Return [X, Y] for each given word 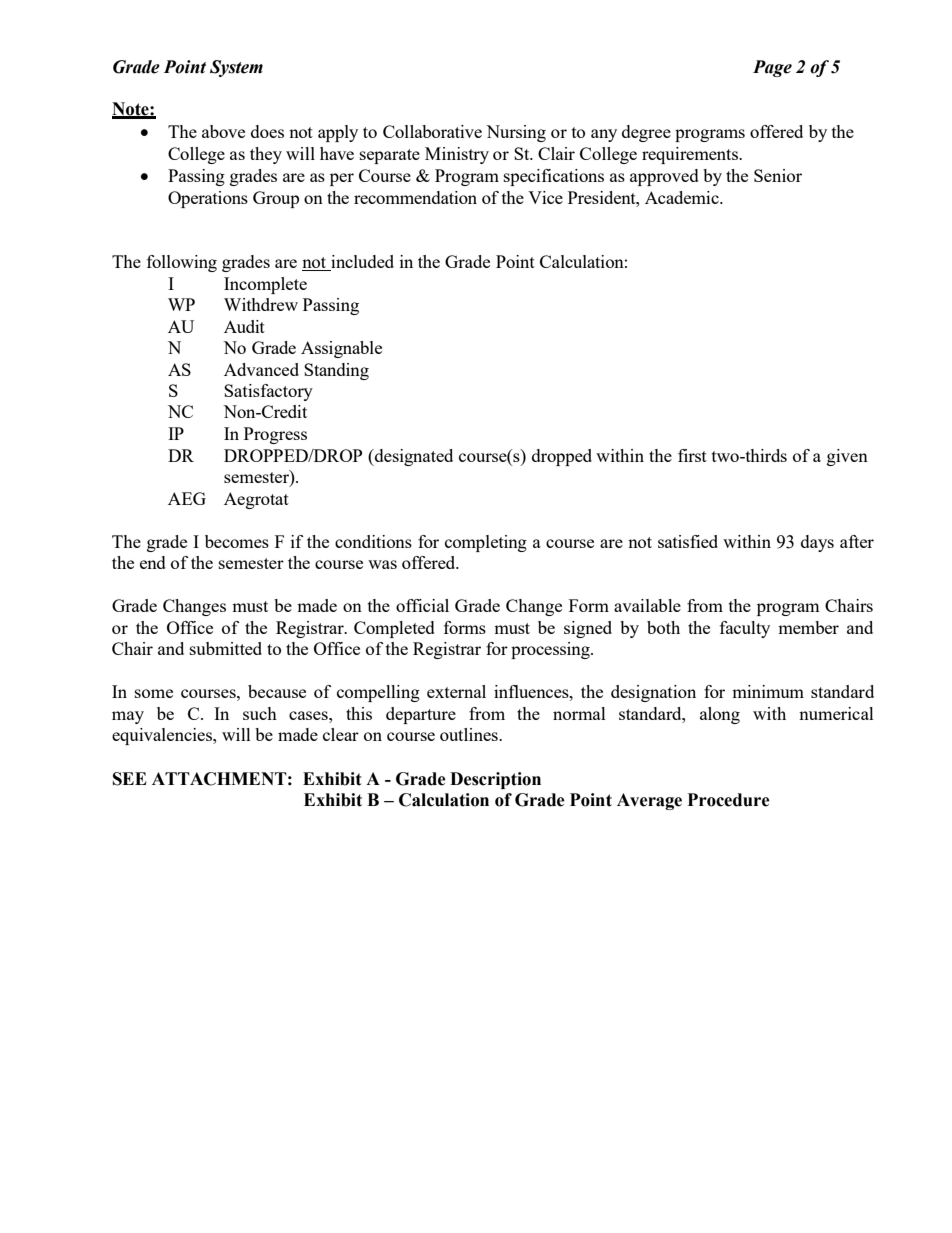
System [236, 68]
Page [772, 68]
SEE [130, 779]
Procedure [729, 800]
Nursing [516, 133]
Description [495, 780]
